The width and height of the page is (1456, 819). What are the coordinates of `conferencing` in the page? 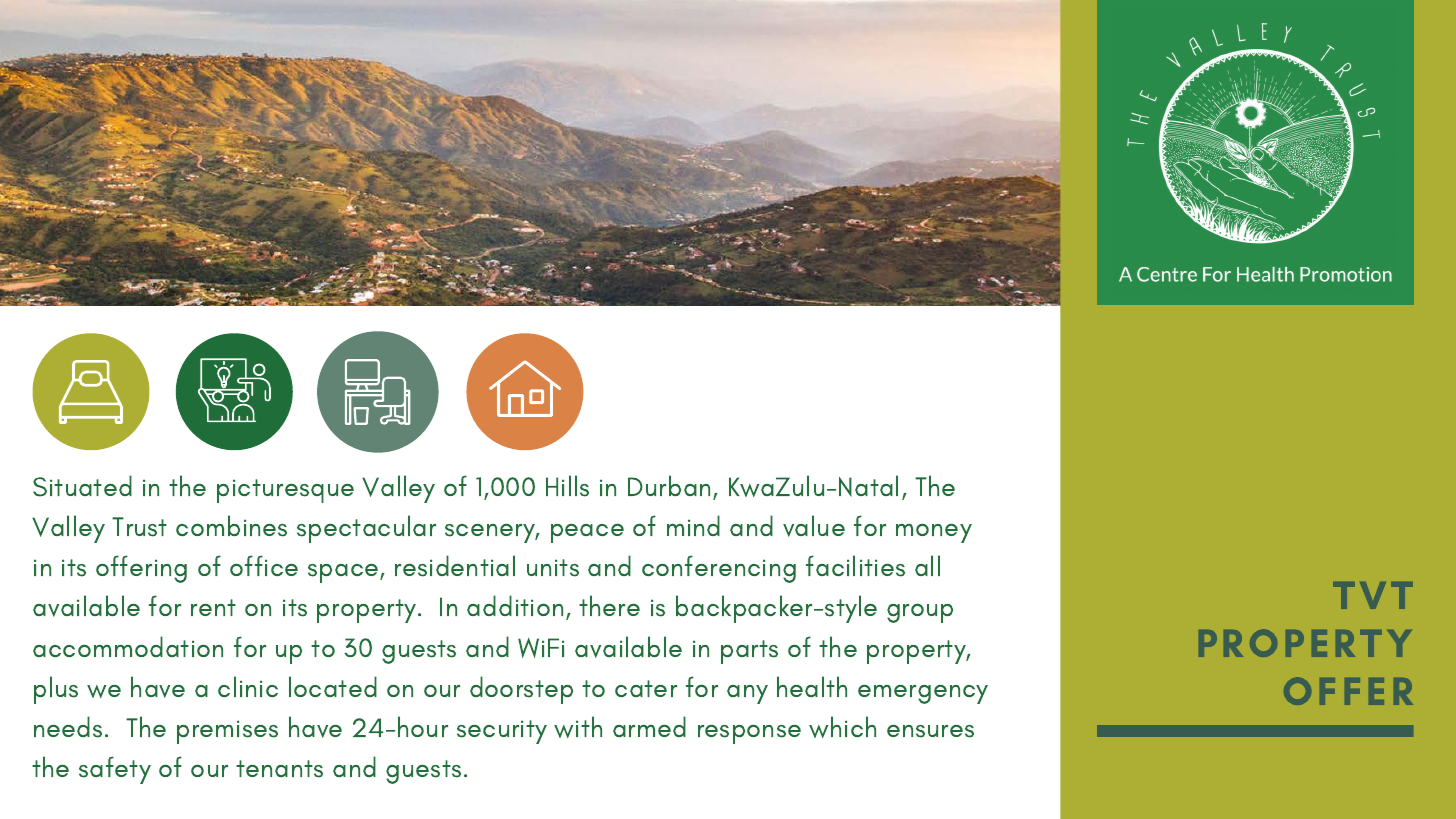 It's located at (719, 569).
